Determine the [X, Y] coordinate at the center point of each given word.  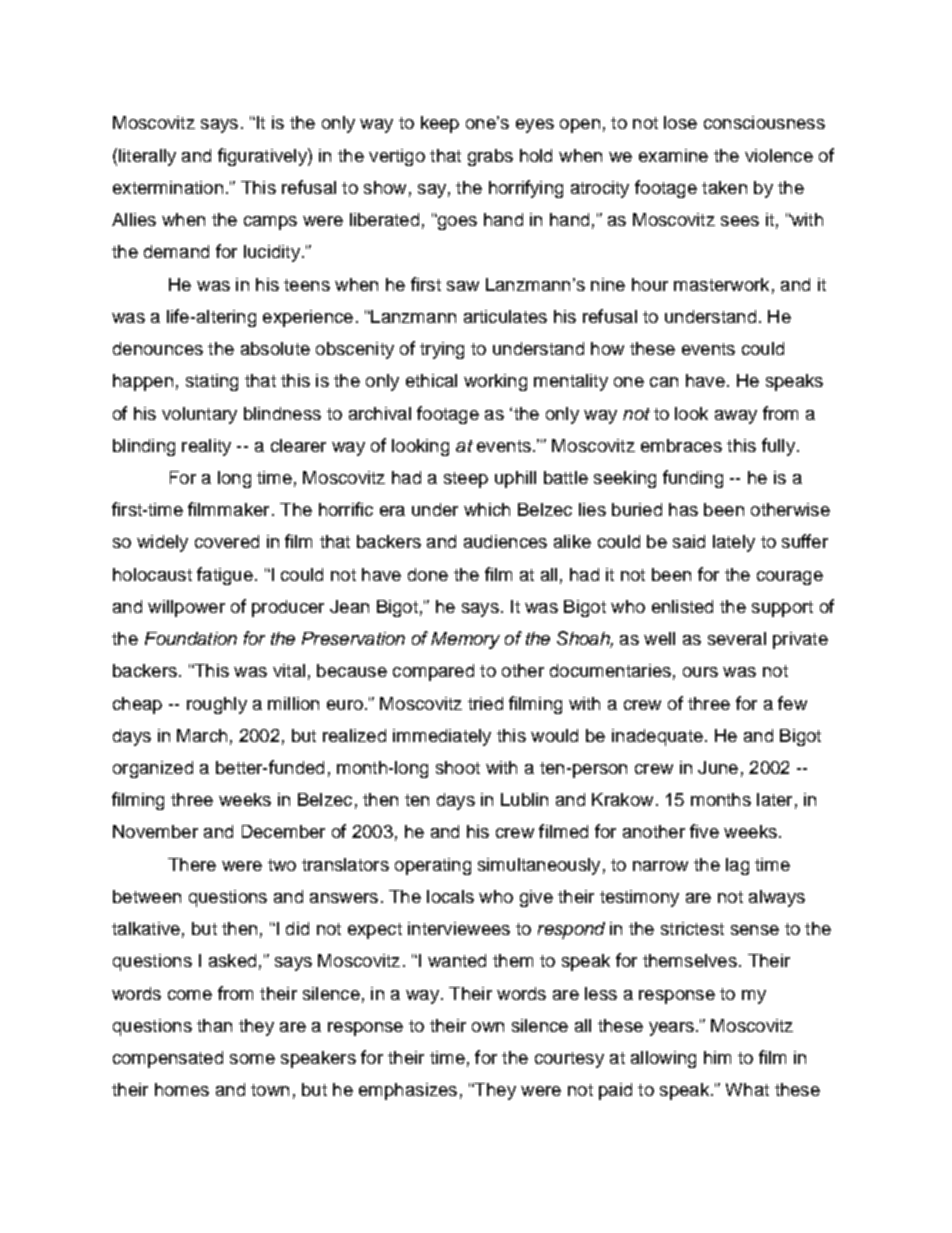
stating [212, 382]
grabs [490, 157]
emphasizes [408, 1091]
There [192, 864]
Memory [465, 640]
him [717, 1057]
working [495, 382]
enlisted [682, 606]
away [736, 417]
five [704, 831]
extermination [168, 187]
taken [724, 187]
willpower [186, 608]
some [252, 1059]
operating [433, 866]
